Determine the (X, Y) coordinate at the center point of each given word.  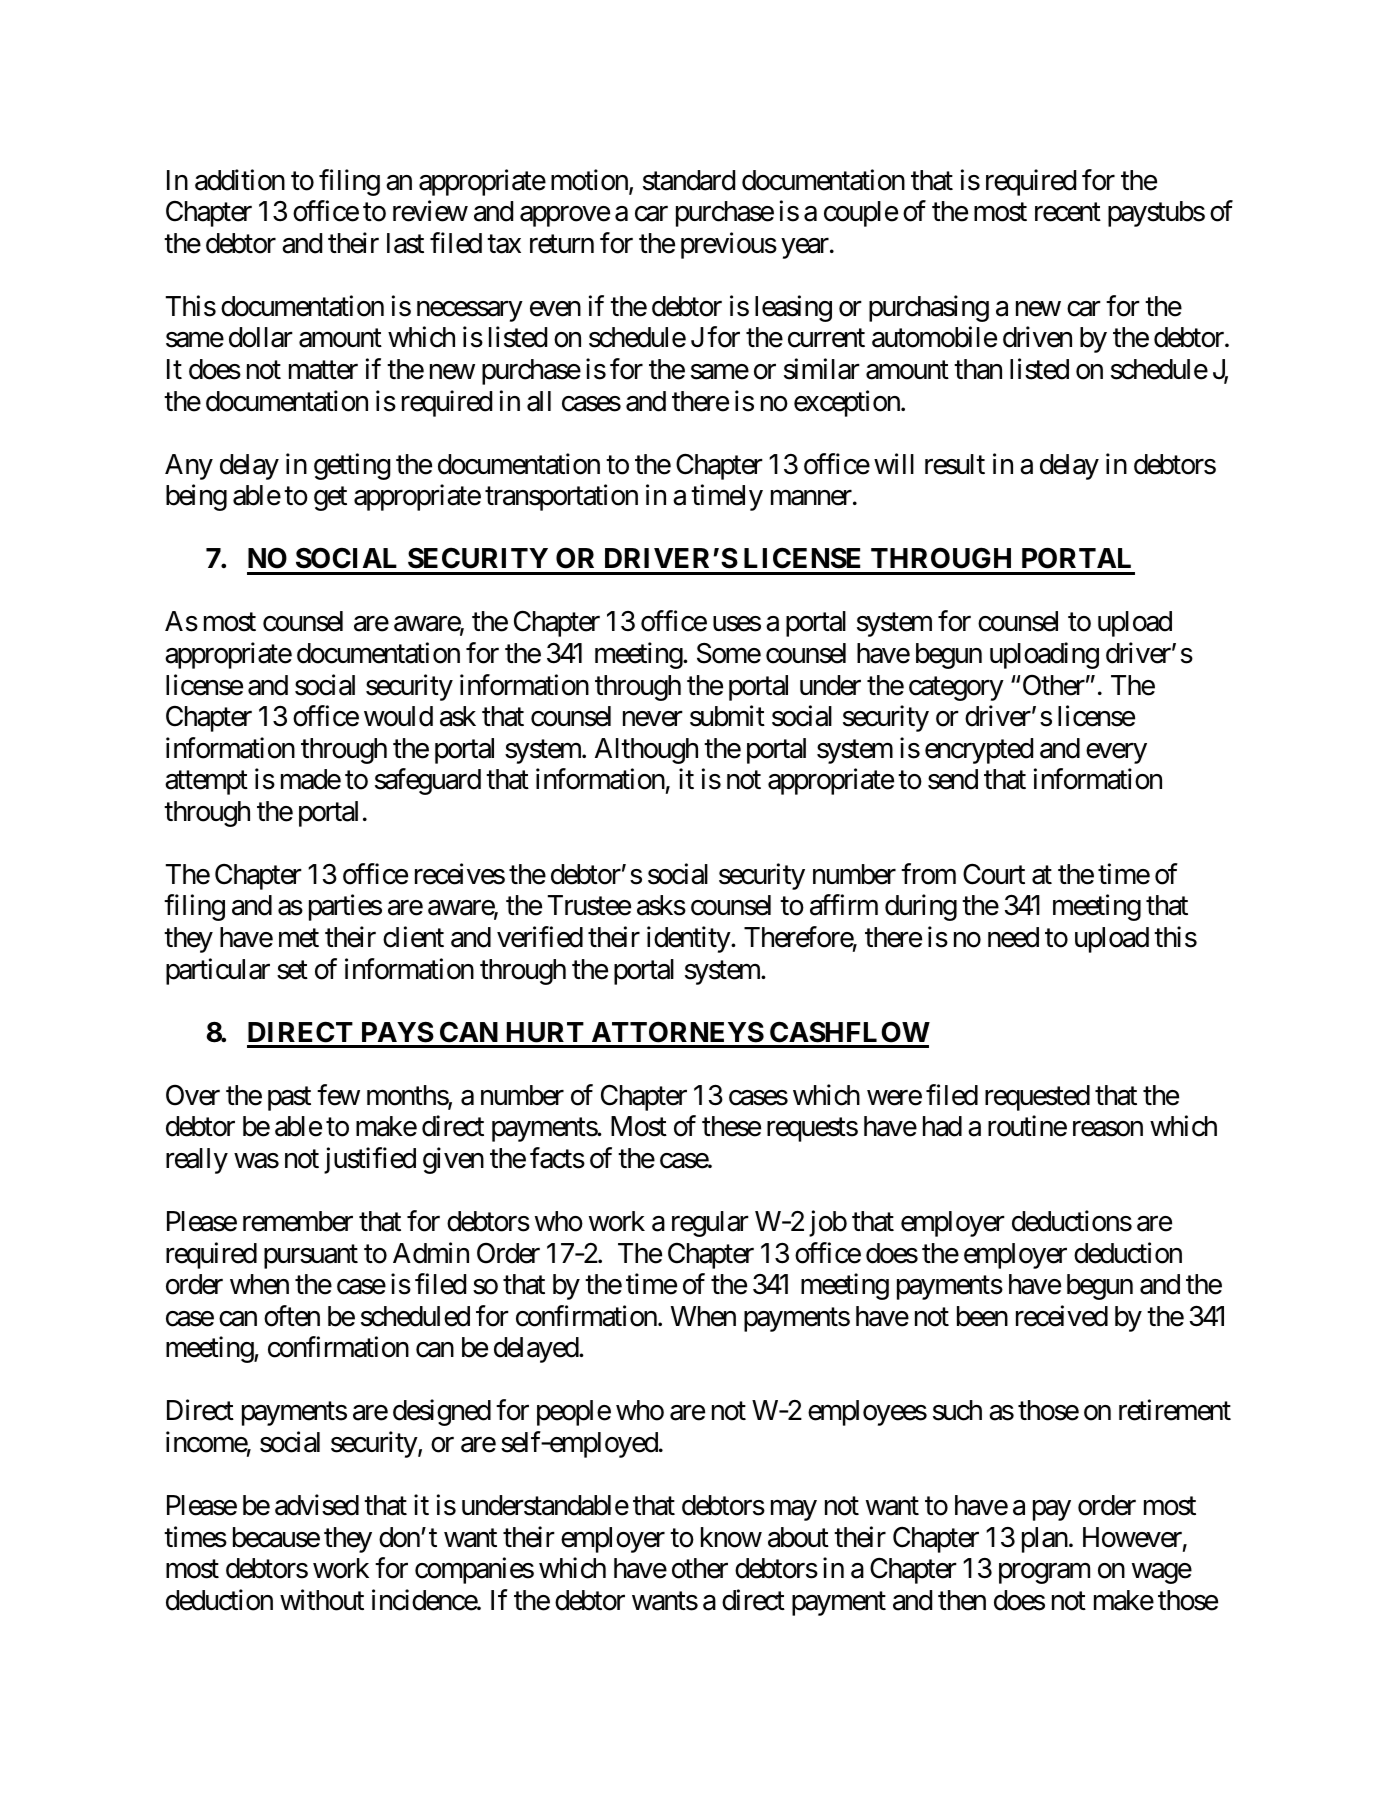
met (299, 938)
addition (240, 180)
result (955, 464)
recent (1068, 212)
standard (689, 180)
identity (689, 939)
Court (994, 874)
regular (710, 1224)
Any (189, 467)
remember (298, 1221)
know (731, 1537)
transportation (561, 497)
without (322, 1600)
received (1062, 1316)
